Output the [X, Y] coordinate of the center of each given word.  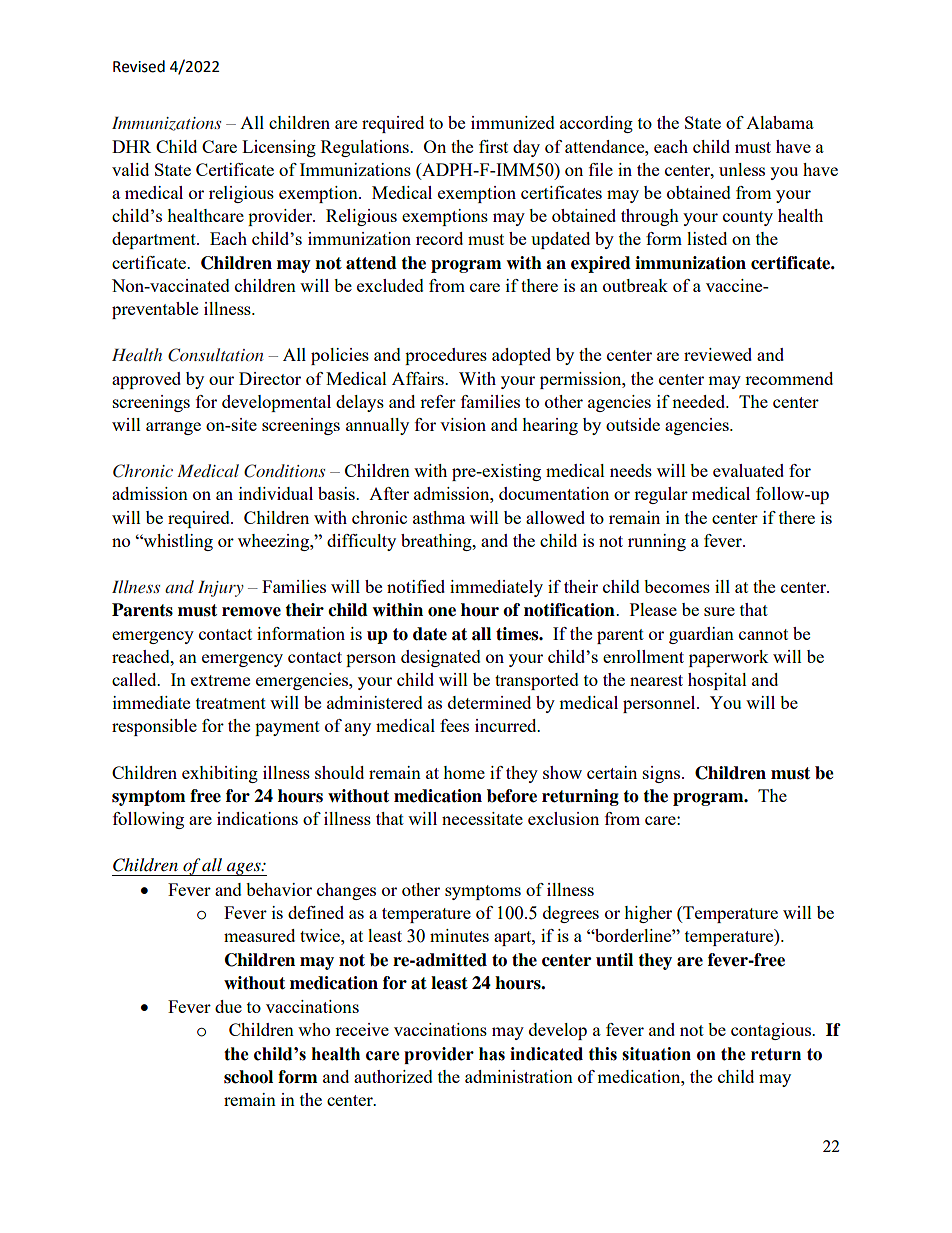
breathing [437, 542]
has [492, 1054]
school [248, 1077]
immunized [513, 122]
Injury [221, 589]
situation [656, 1054]
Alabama [780, 122]
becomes [677, 586]
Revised [139, 66]
